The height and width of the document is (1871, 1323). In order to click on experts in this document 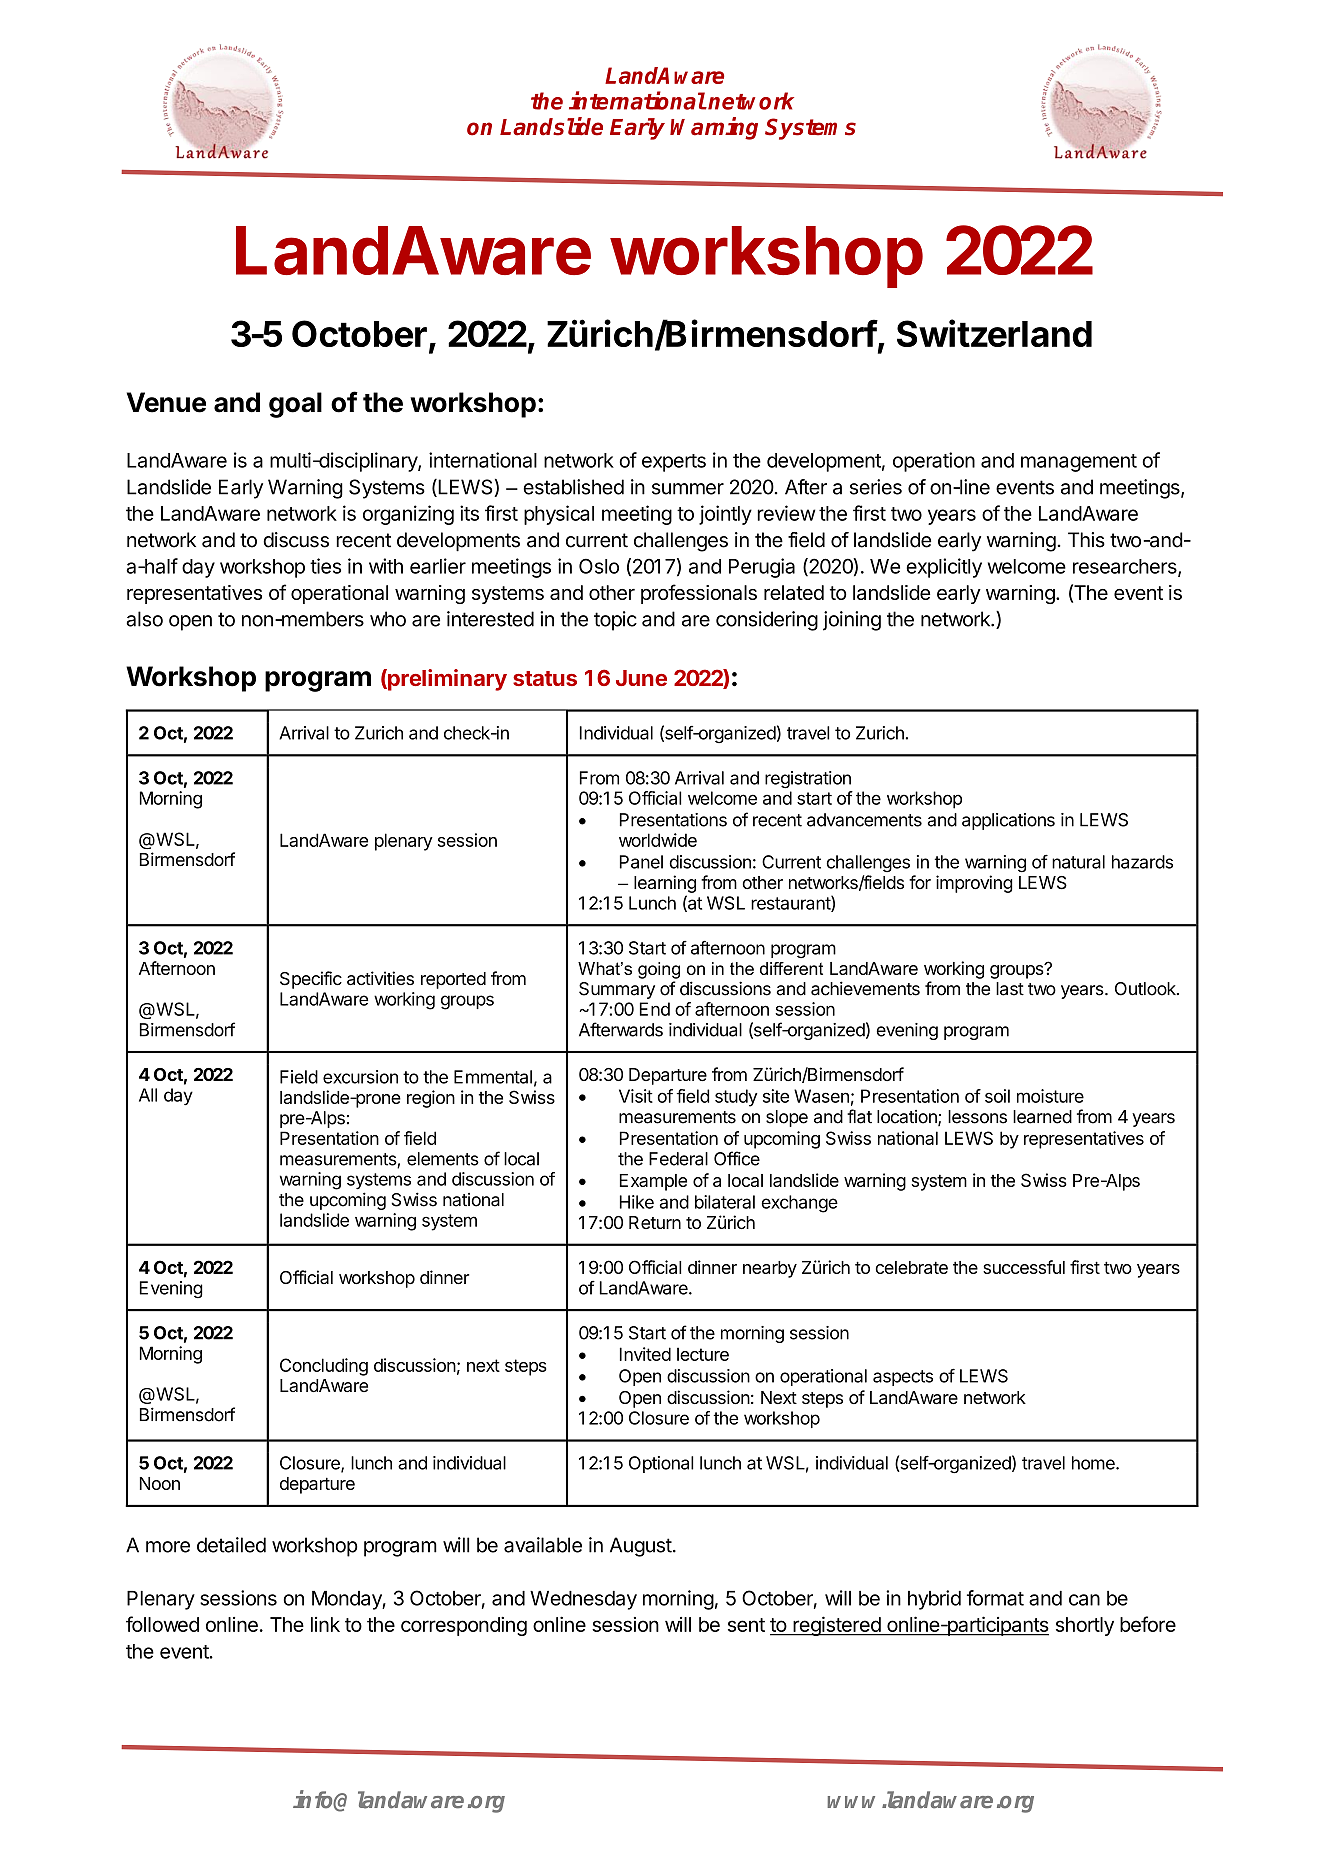, I will do `click(674, 463)`.
